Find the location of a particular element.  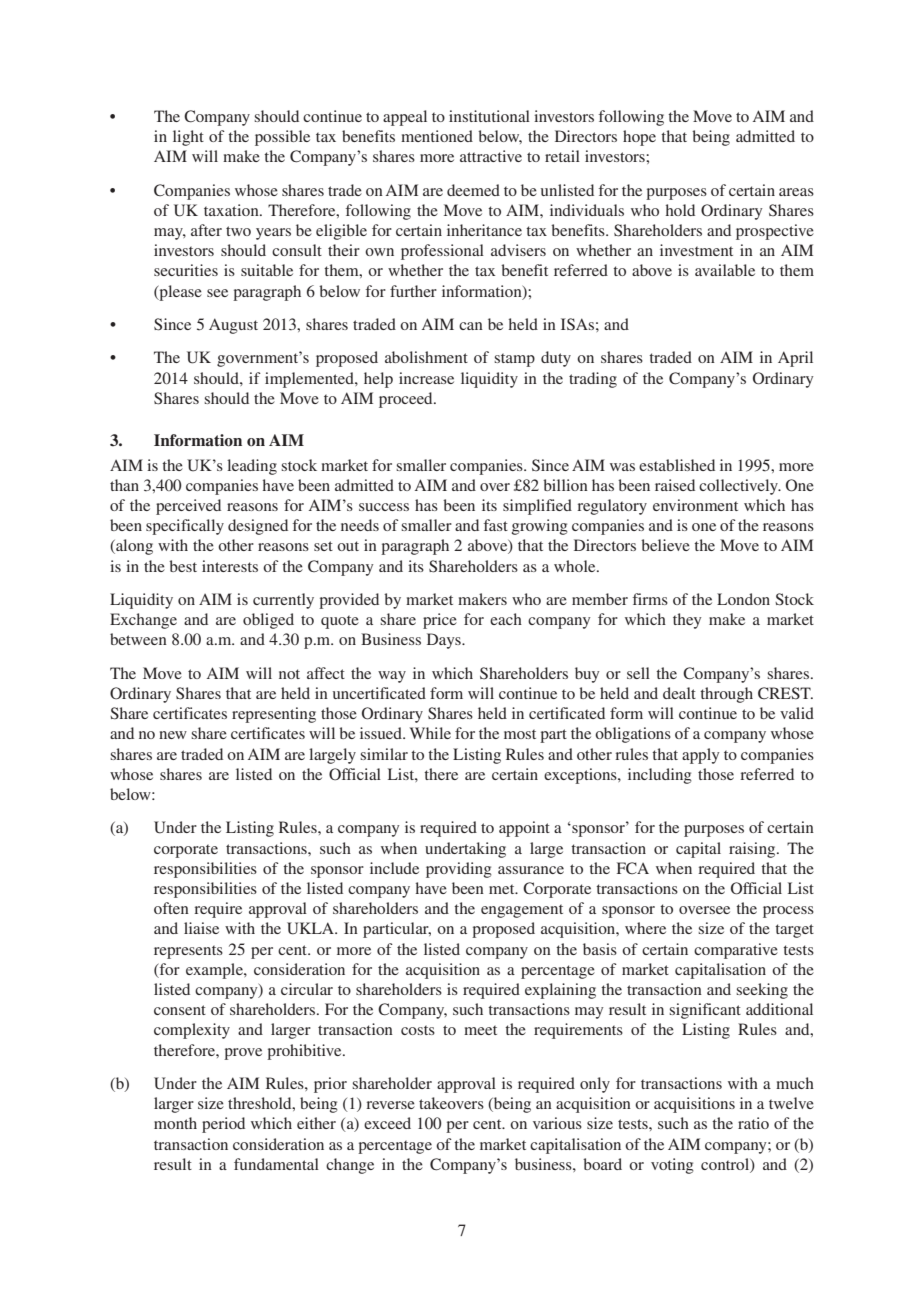

Days is located at coordinates (445, 641).
